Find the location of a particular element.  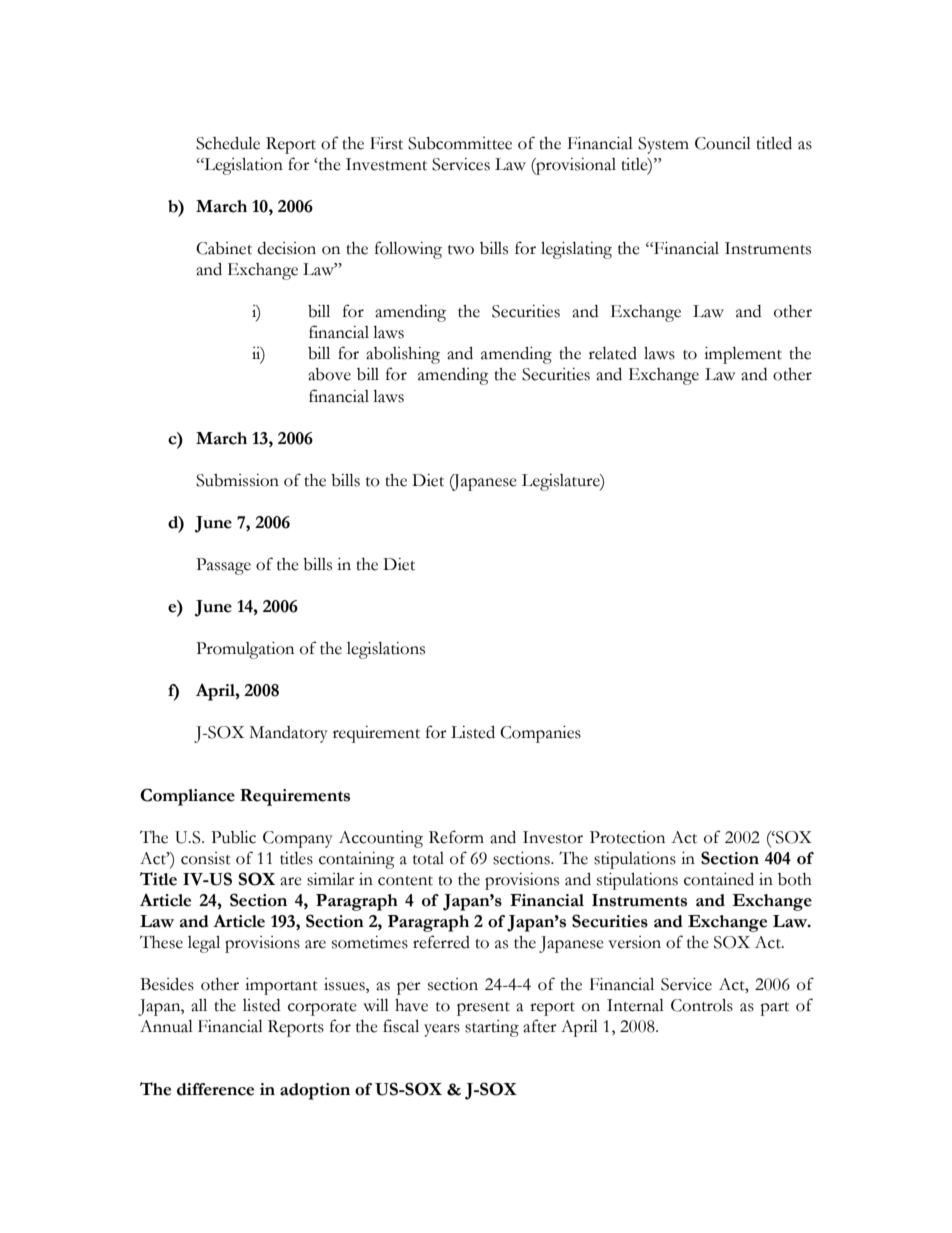

Protection is located at coordinates (627, 837).
